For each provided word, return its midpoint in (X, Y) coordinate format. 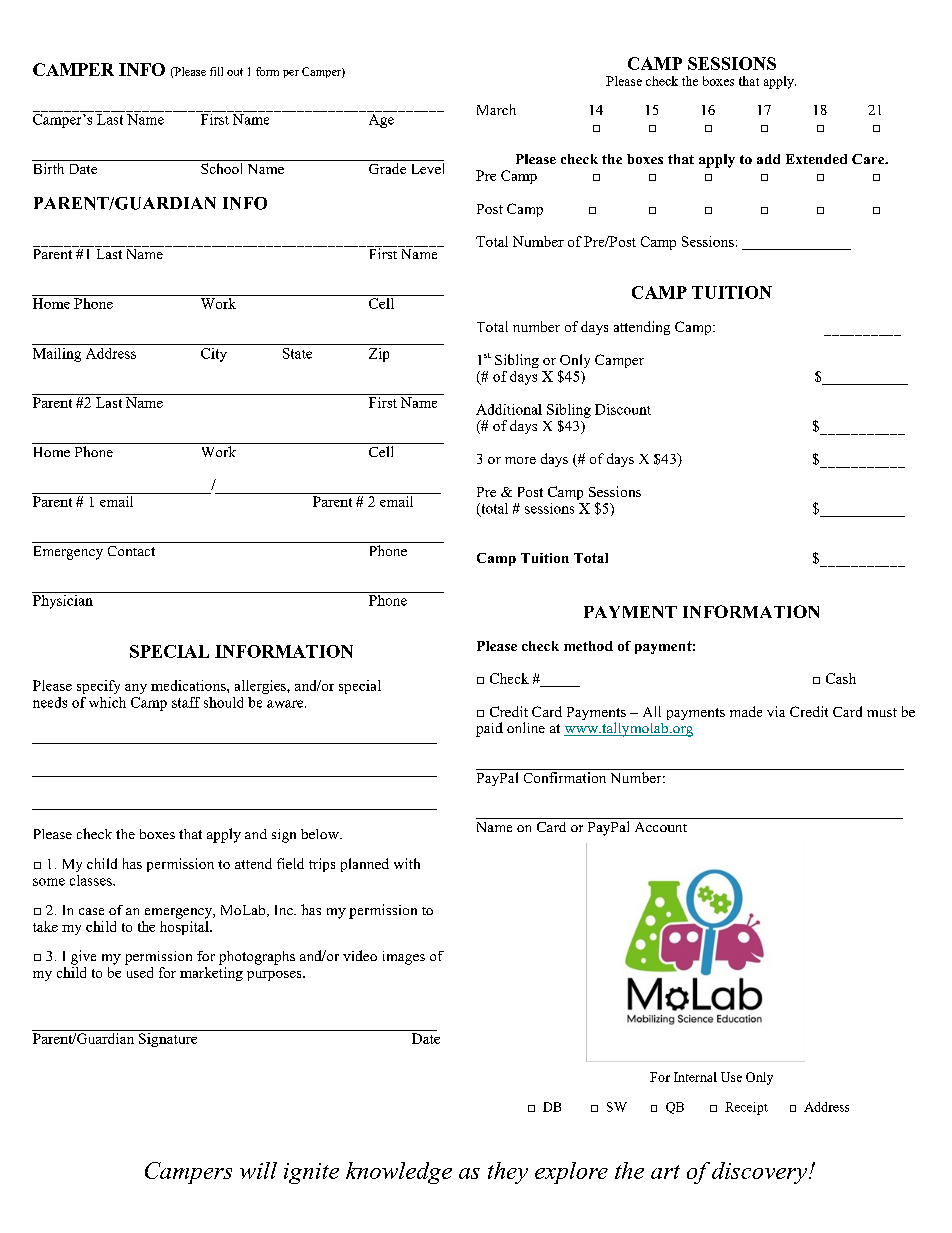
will (258, 1170)
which (107, 702)
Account (661, 827)
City (214, 355)
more (520, 460)
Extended (816, 159)
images (404, 958)
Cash (841, 678)
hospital (185, 926)
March (496, 109)
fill (216, 71)
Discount (623, 409)
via (776, 711)
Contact (131, 551)
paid (489, 729)
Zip (379, 355)
